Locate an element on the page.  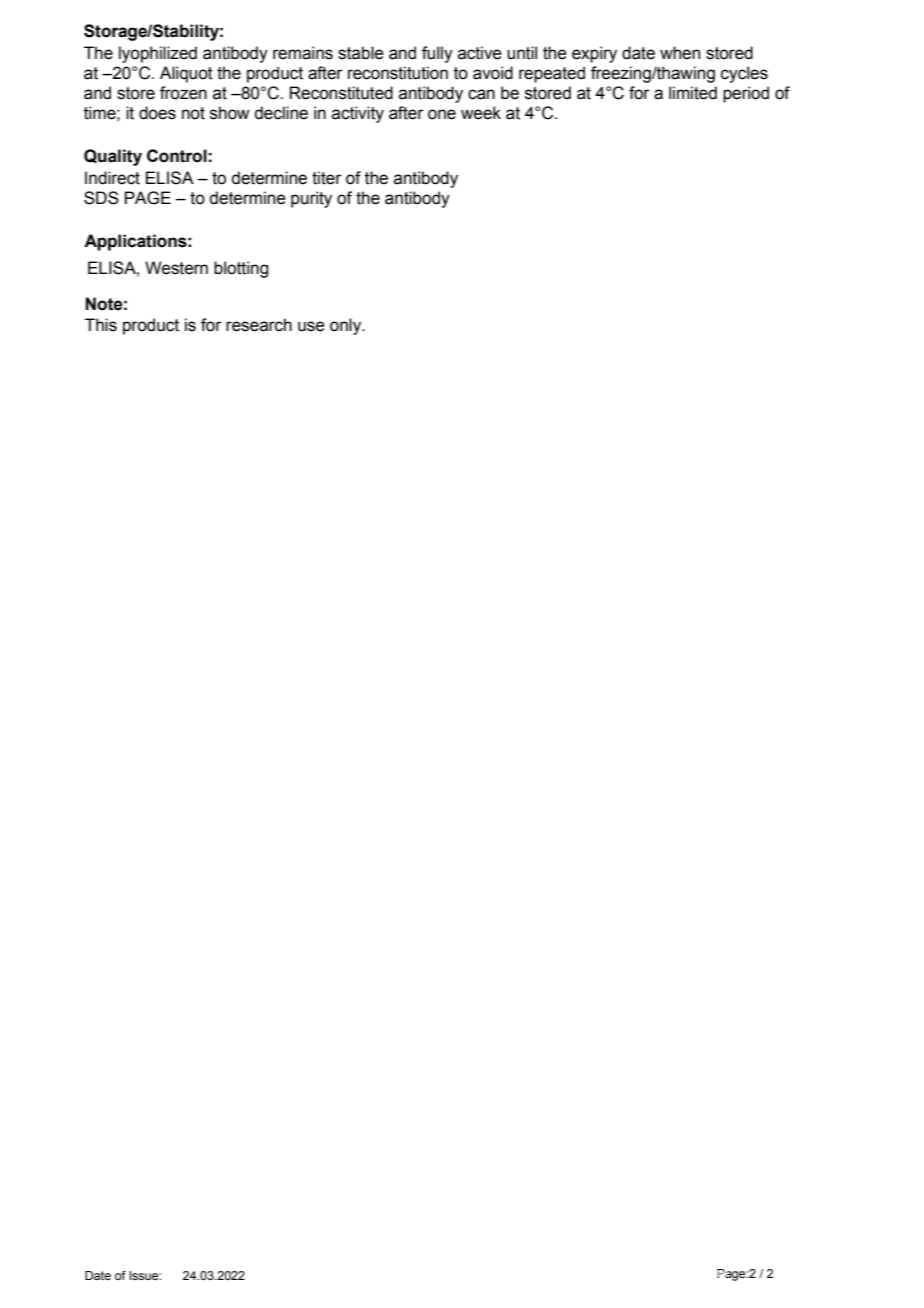
Aliquot is located at coordinates (186, 74).
